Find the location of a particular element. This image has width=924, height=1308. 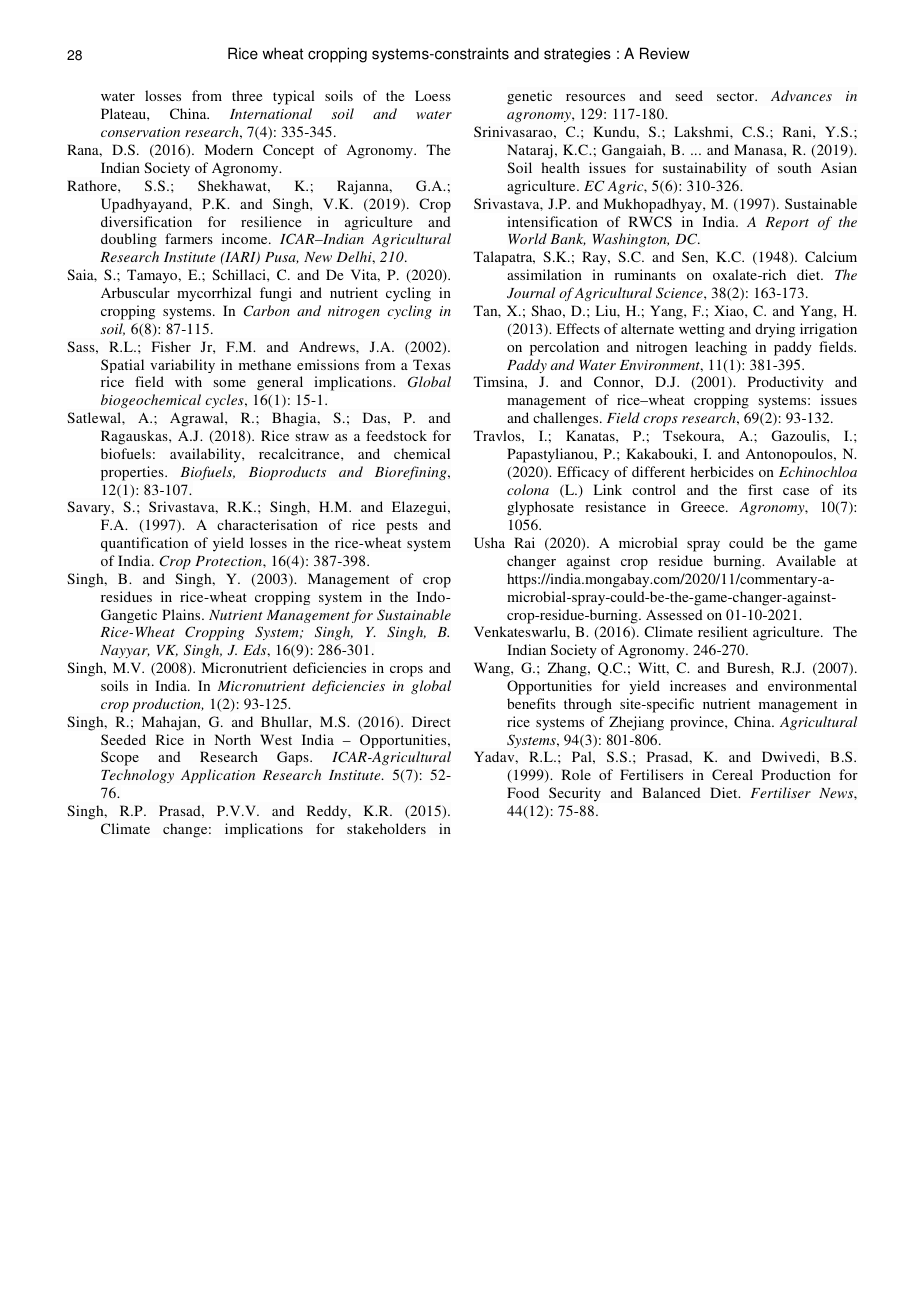

three is located at coordinates (247, 95).
